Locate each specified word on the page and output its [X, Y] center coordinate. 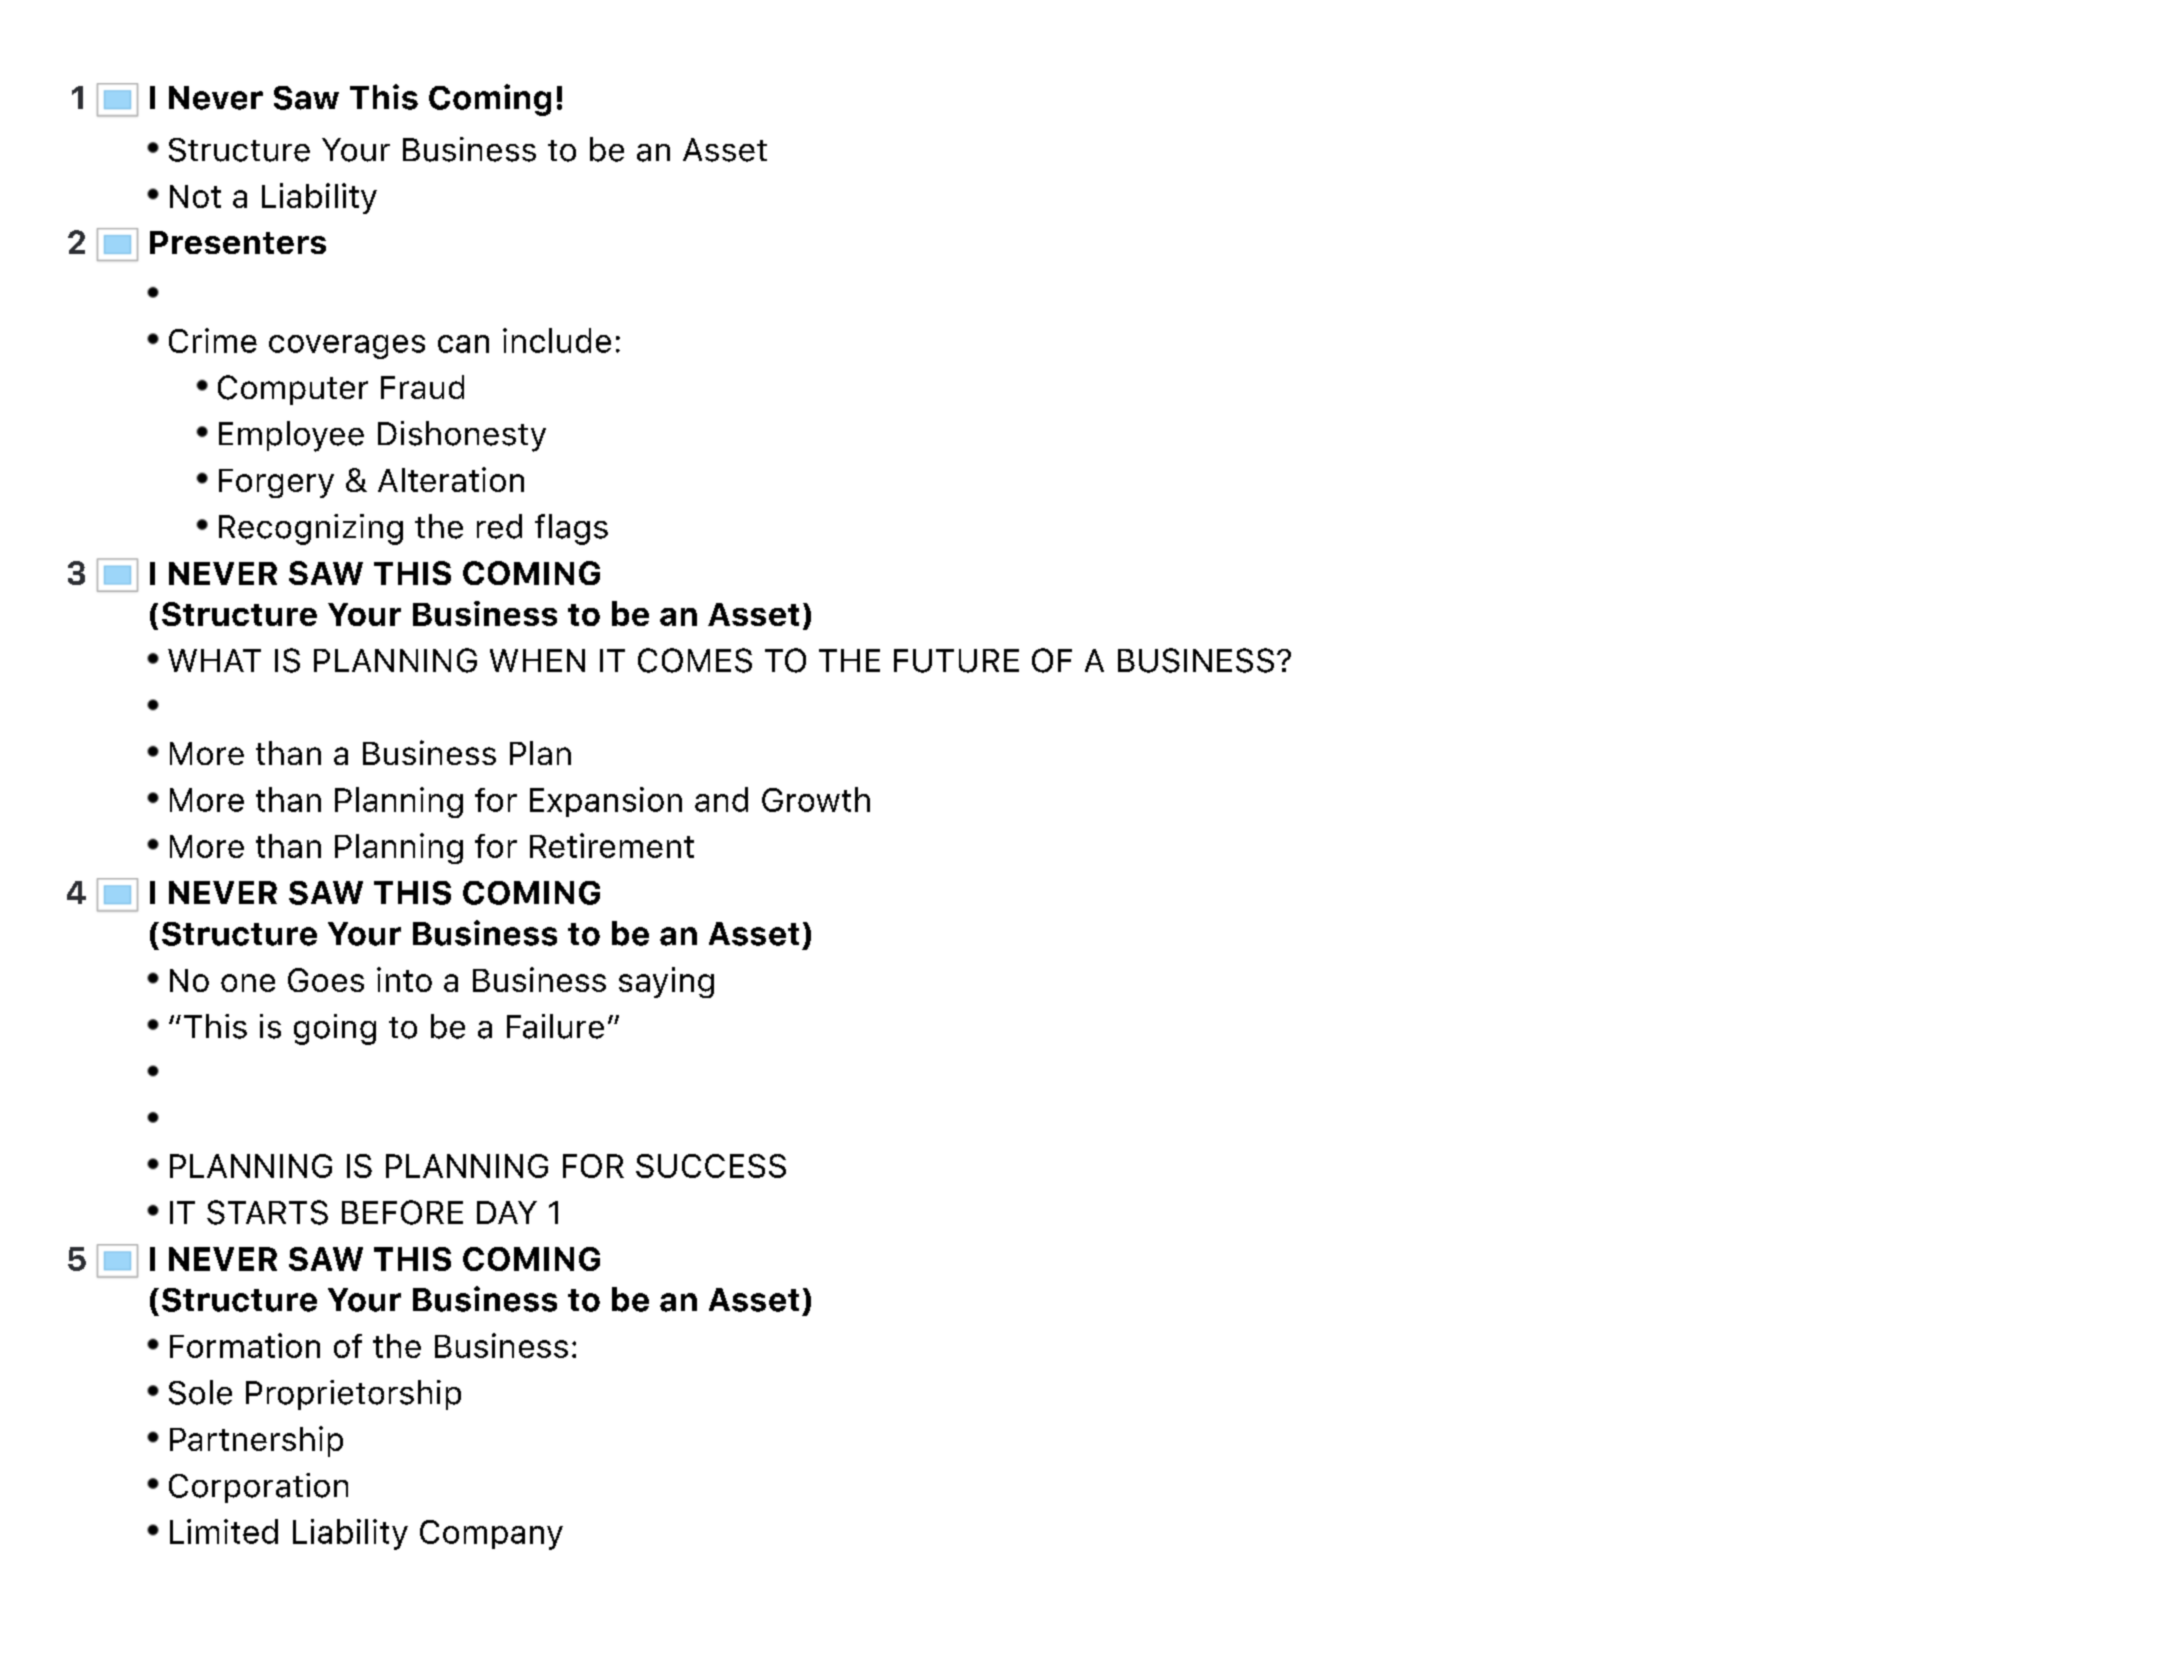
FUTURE [956, 661]
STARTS [267, 1212]
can [463, 344]
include [557, 340]
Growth [816, 799]
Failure [555, 1026]
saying [666, 982]
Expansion [606, 802]
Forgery [276, 483]
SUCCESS [711, 1166]
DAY [507, 1212]
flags [571, 529]
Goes [326, 980]
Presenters [238, 242]
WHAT [214, 660]
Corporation [258, 1488]
